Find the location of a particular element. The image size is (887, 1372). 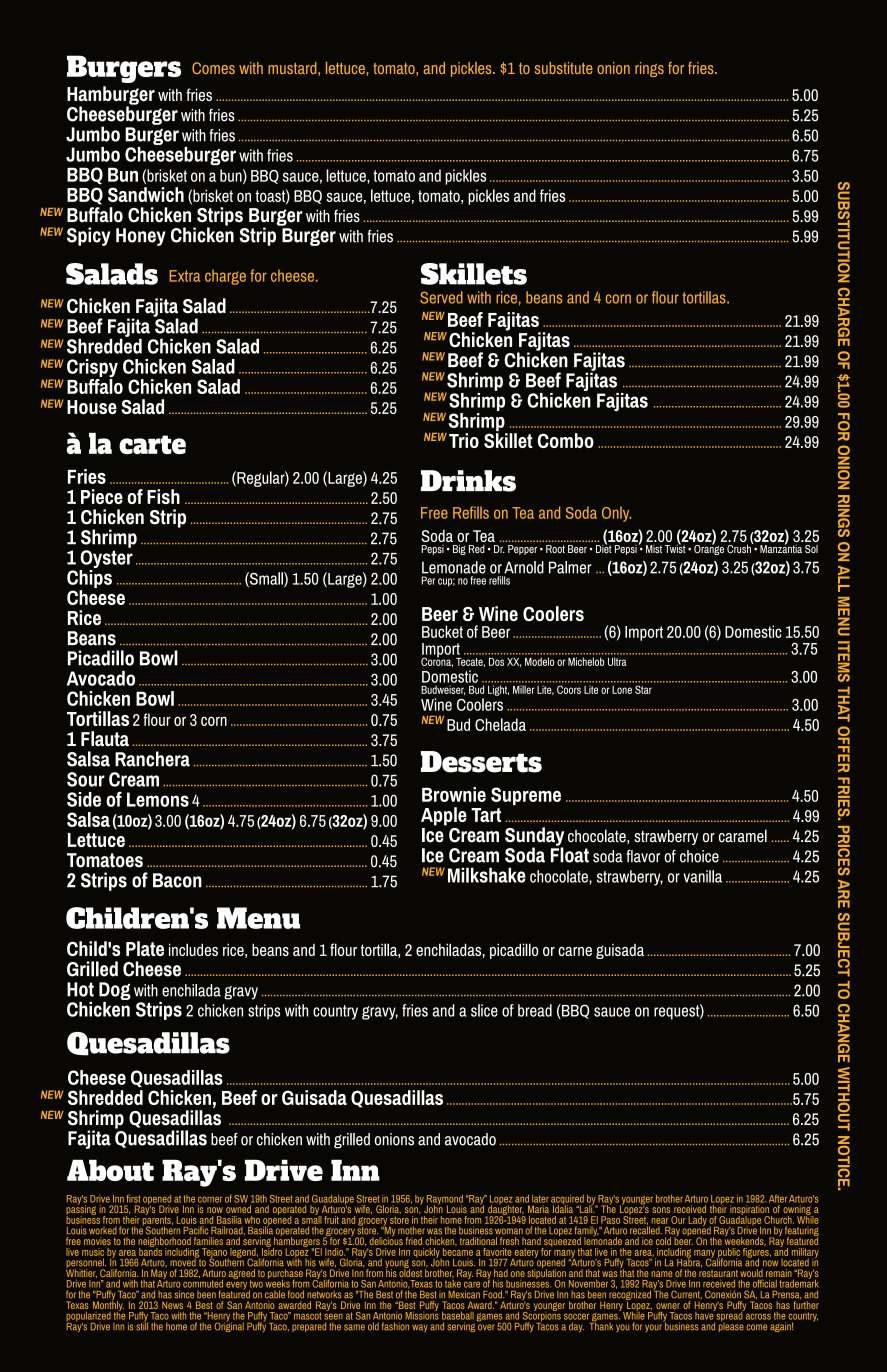

Sandwich is located at coordinates (146, 194).
